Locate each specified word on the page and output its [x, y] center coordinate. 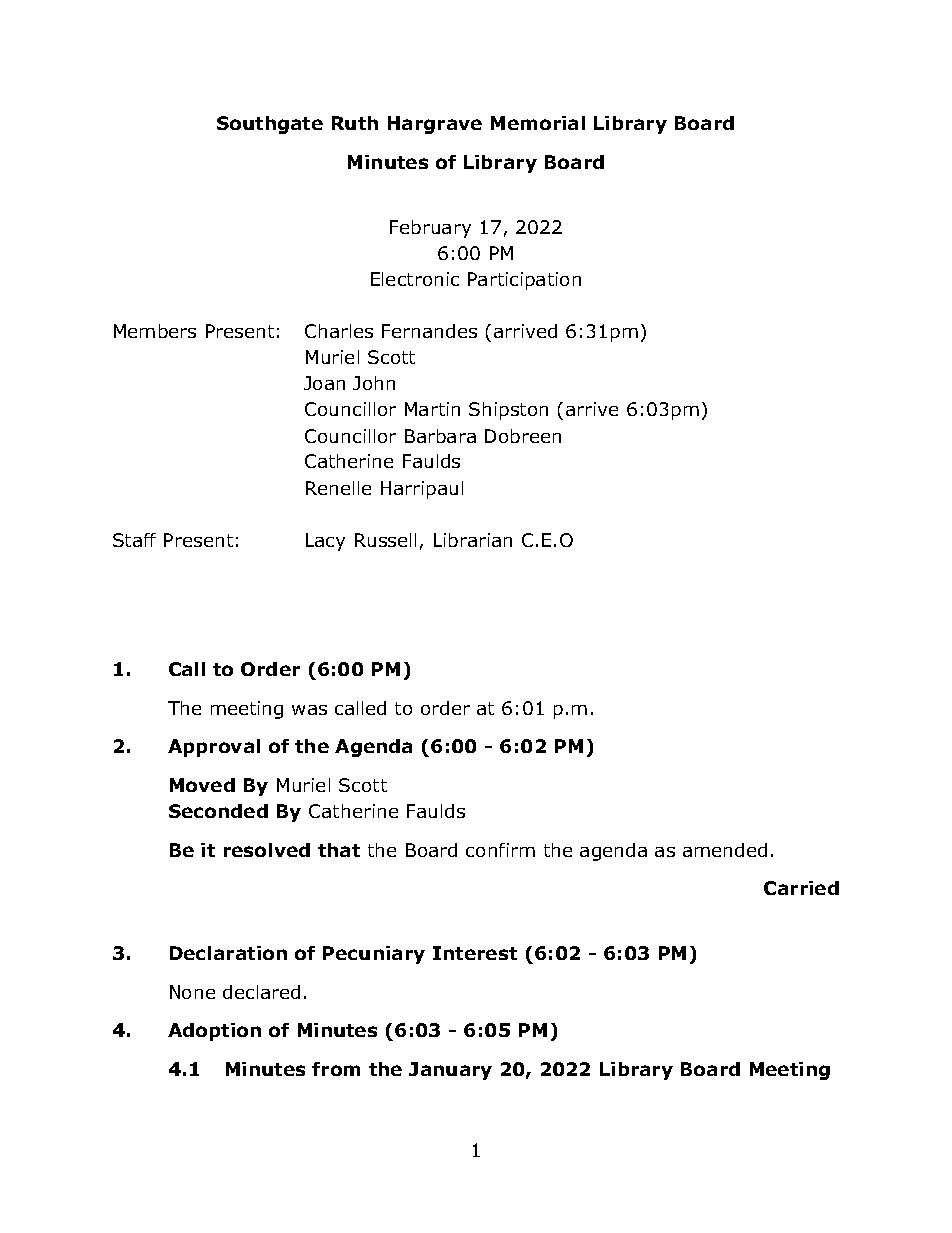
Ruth [355, 123]
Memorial [538, 123]
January [450, 1071]
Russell [385, 540]
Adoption [214, 1032]
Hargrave [435, 125]
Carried [801, 888]
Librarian [473, 540]
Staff [134, 540]
